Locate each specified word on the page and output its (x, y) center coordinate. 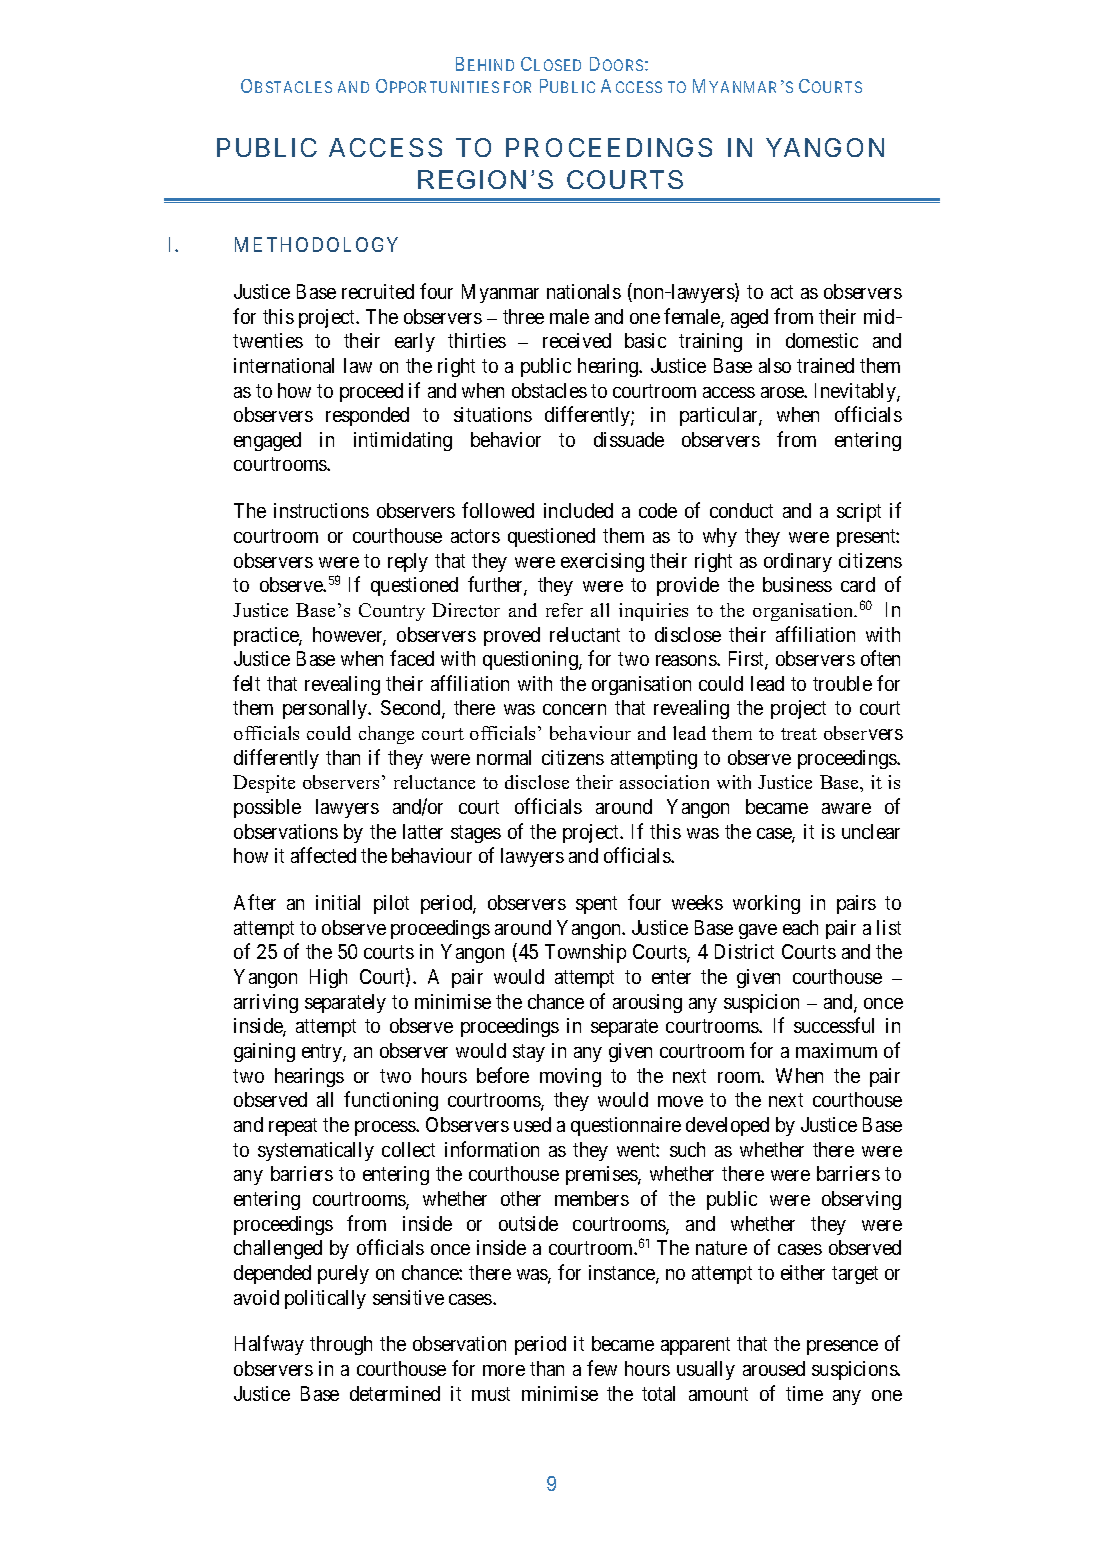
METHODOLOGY (316, 244)
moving (570, 1077)
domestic (822, 340)
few (602, 1368)
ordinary (798, 562)
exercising (602, 562)
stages (476, 834)
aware (846, 808)
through (341, 1345)
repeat (293, 1127)
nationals (584, 291)
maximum (836, 1050)
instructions (321, 510)
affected (323, 855)
